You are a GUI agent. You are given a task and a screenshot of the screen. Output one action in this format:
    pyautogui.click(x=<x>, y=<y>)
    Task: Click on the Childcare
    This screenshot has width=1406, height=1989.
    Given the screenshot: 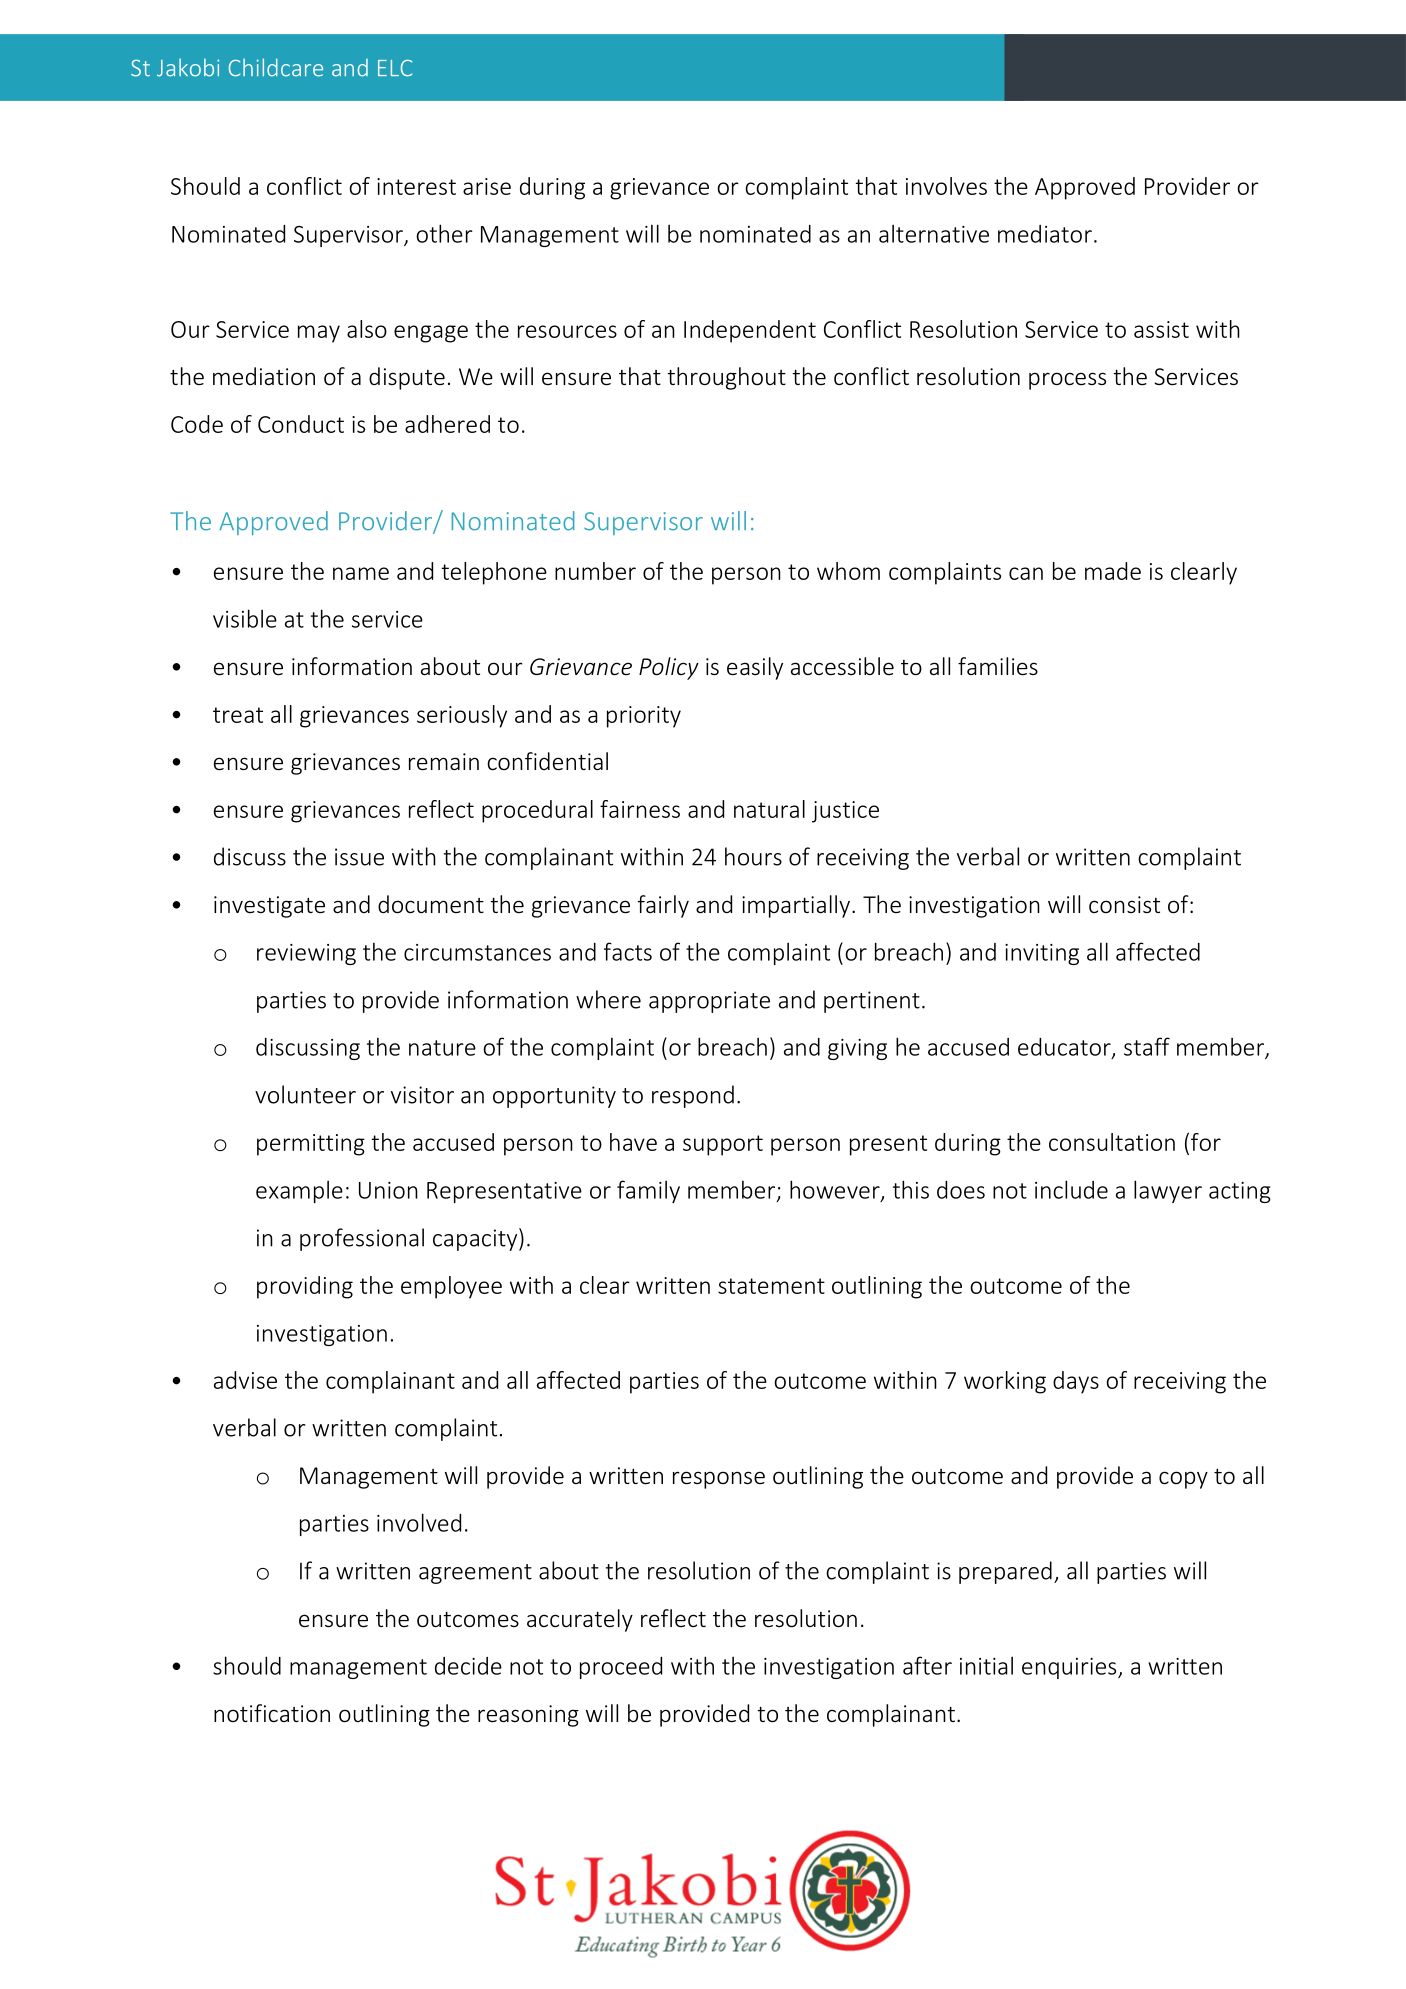 What is the action you would take?
    pyautogui.click(x=276, y=67)
